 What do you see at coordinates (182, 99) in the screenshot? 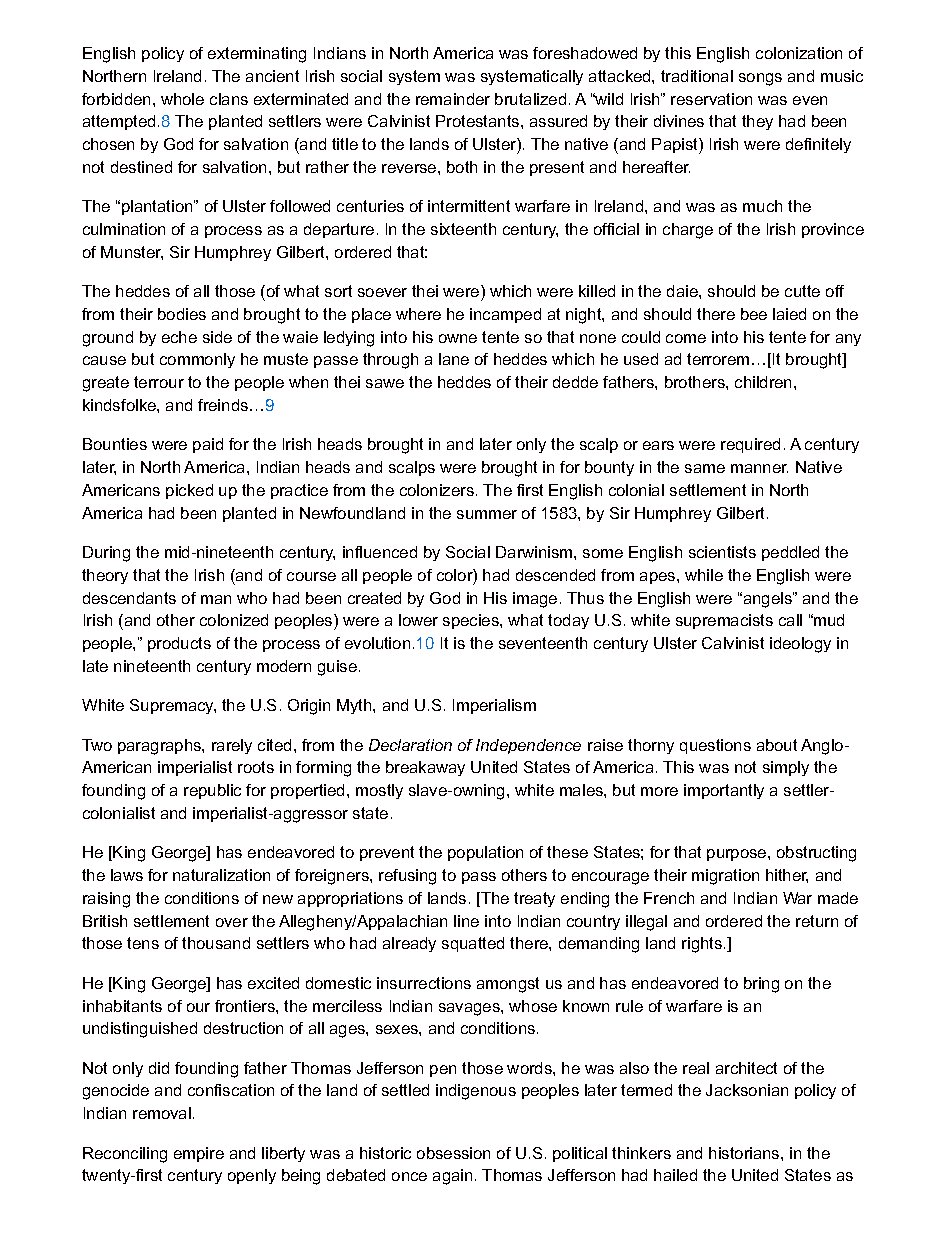
I see `whole` at bounding box center [182, 99].
